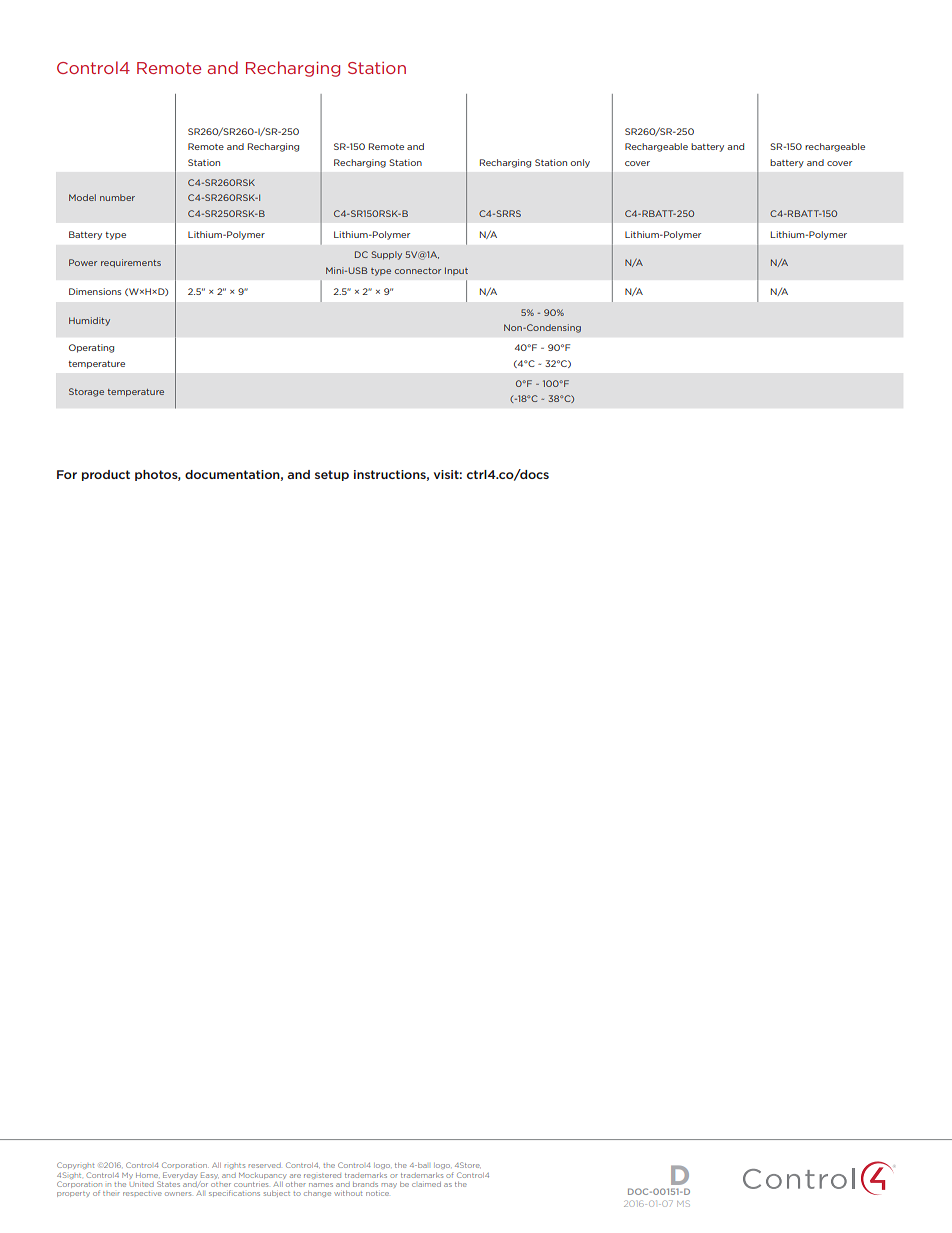 Image resolution: width=952 pixels, height=1233 pixels. Describe the element at coordinates (418, 271) in the screenshot. I see `connector` at that location.
